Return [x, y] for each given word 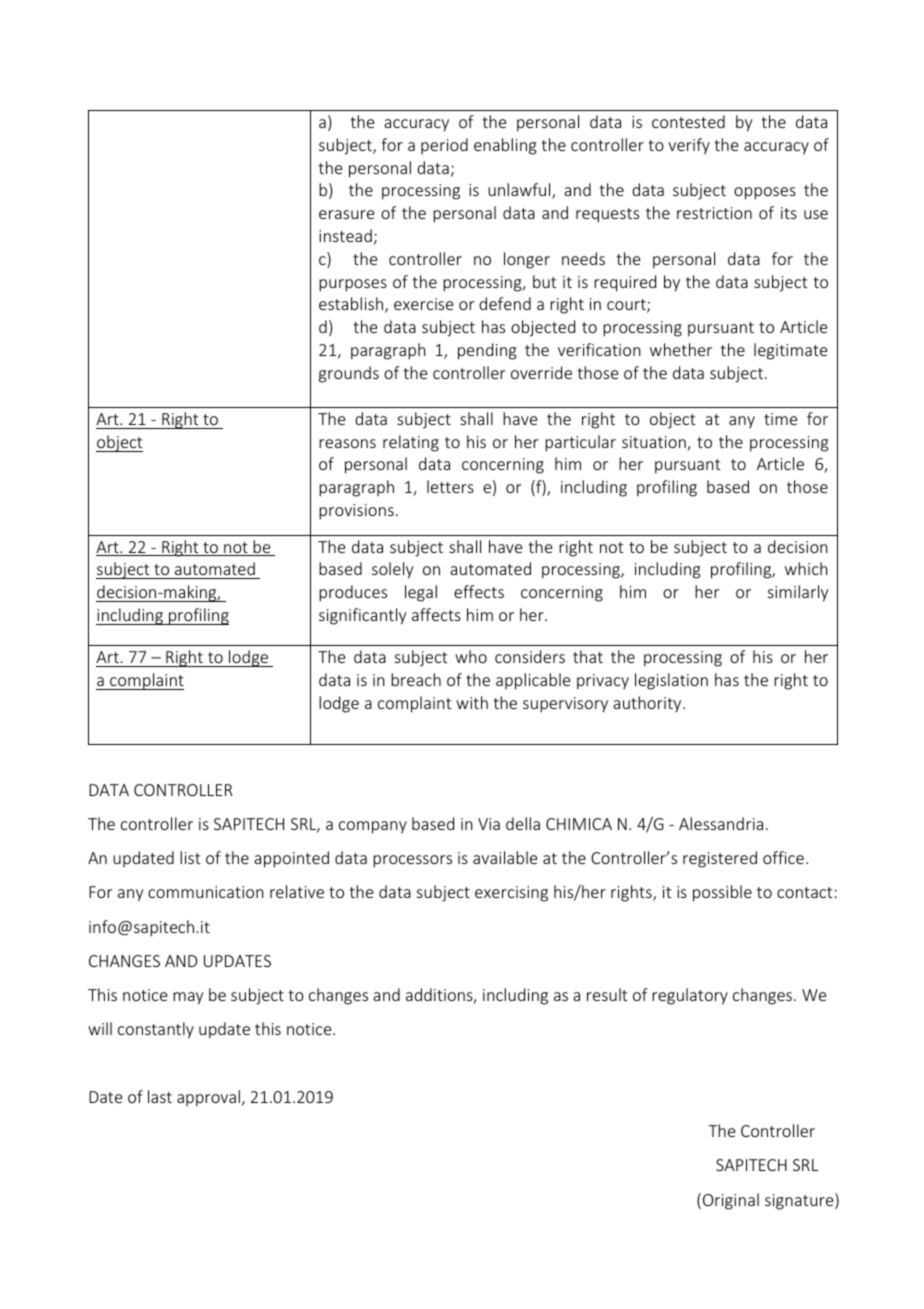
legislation [671, 681]
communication [206, 892]
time [780, 419]
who [471, 656]
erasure [346, 214]
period [444, 146]
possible [722, 893]
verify [689, 146]
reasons [347, 443]
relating [411, 443]
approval [210, 1098]
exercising [511, 894]
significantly [362, 616]
